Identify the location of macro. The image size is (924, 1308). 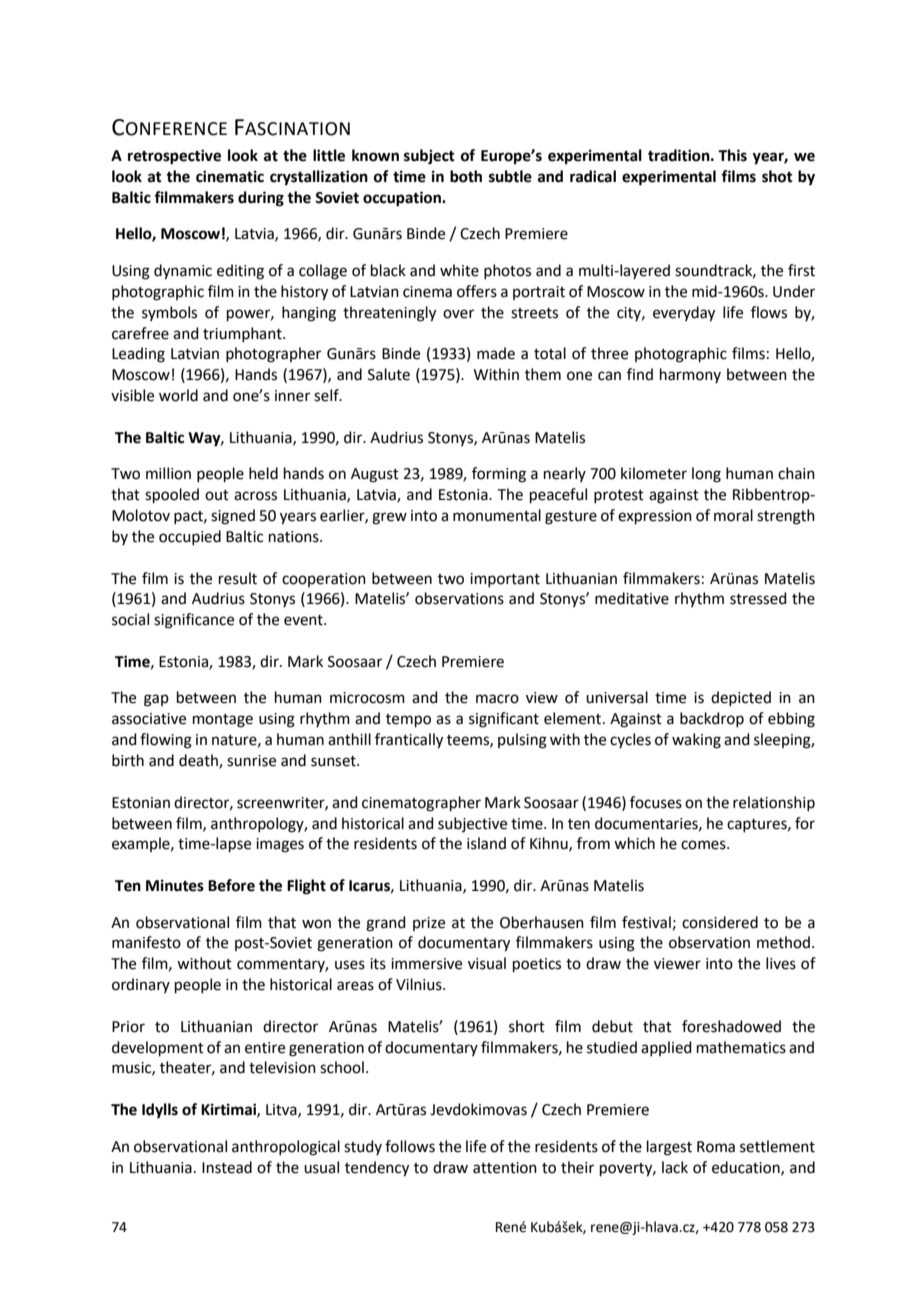
(497, 699).
